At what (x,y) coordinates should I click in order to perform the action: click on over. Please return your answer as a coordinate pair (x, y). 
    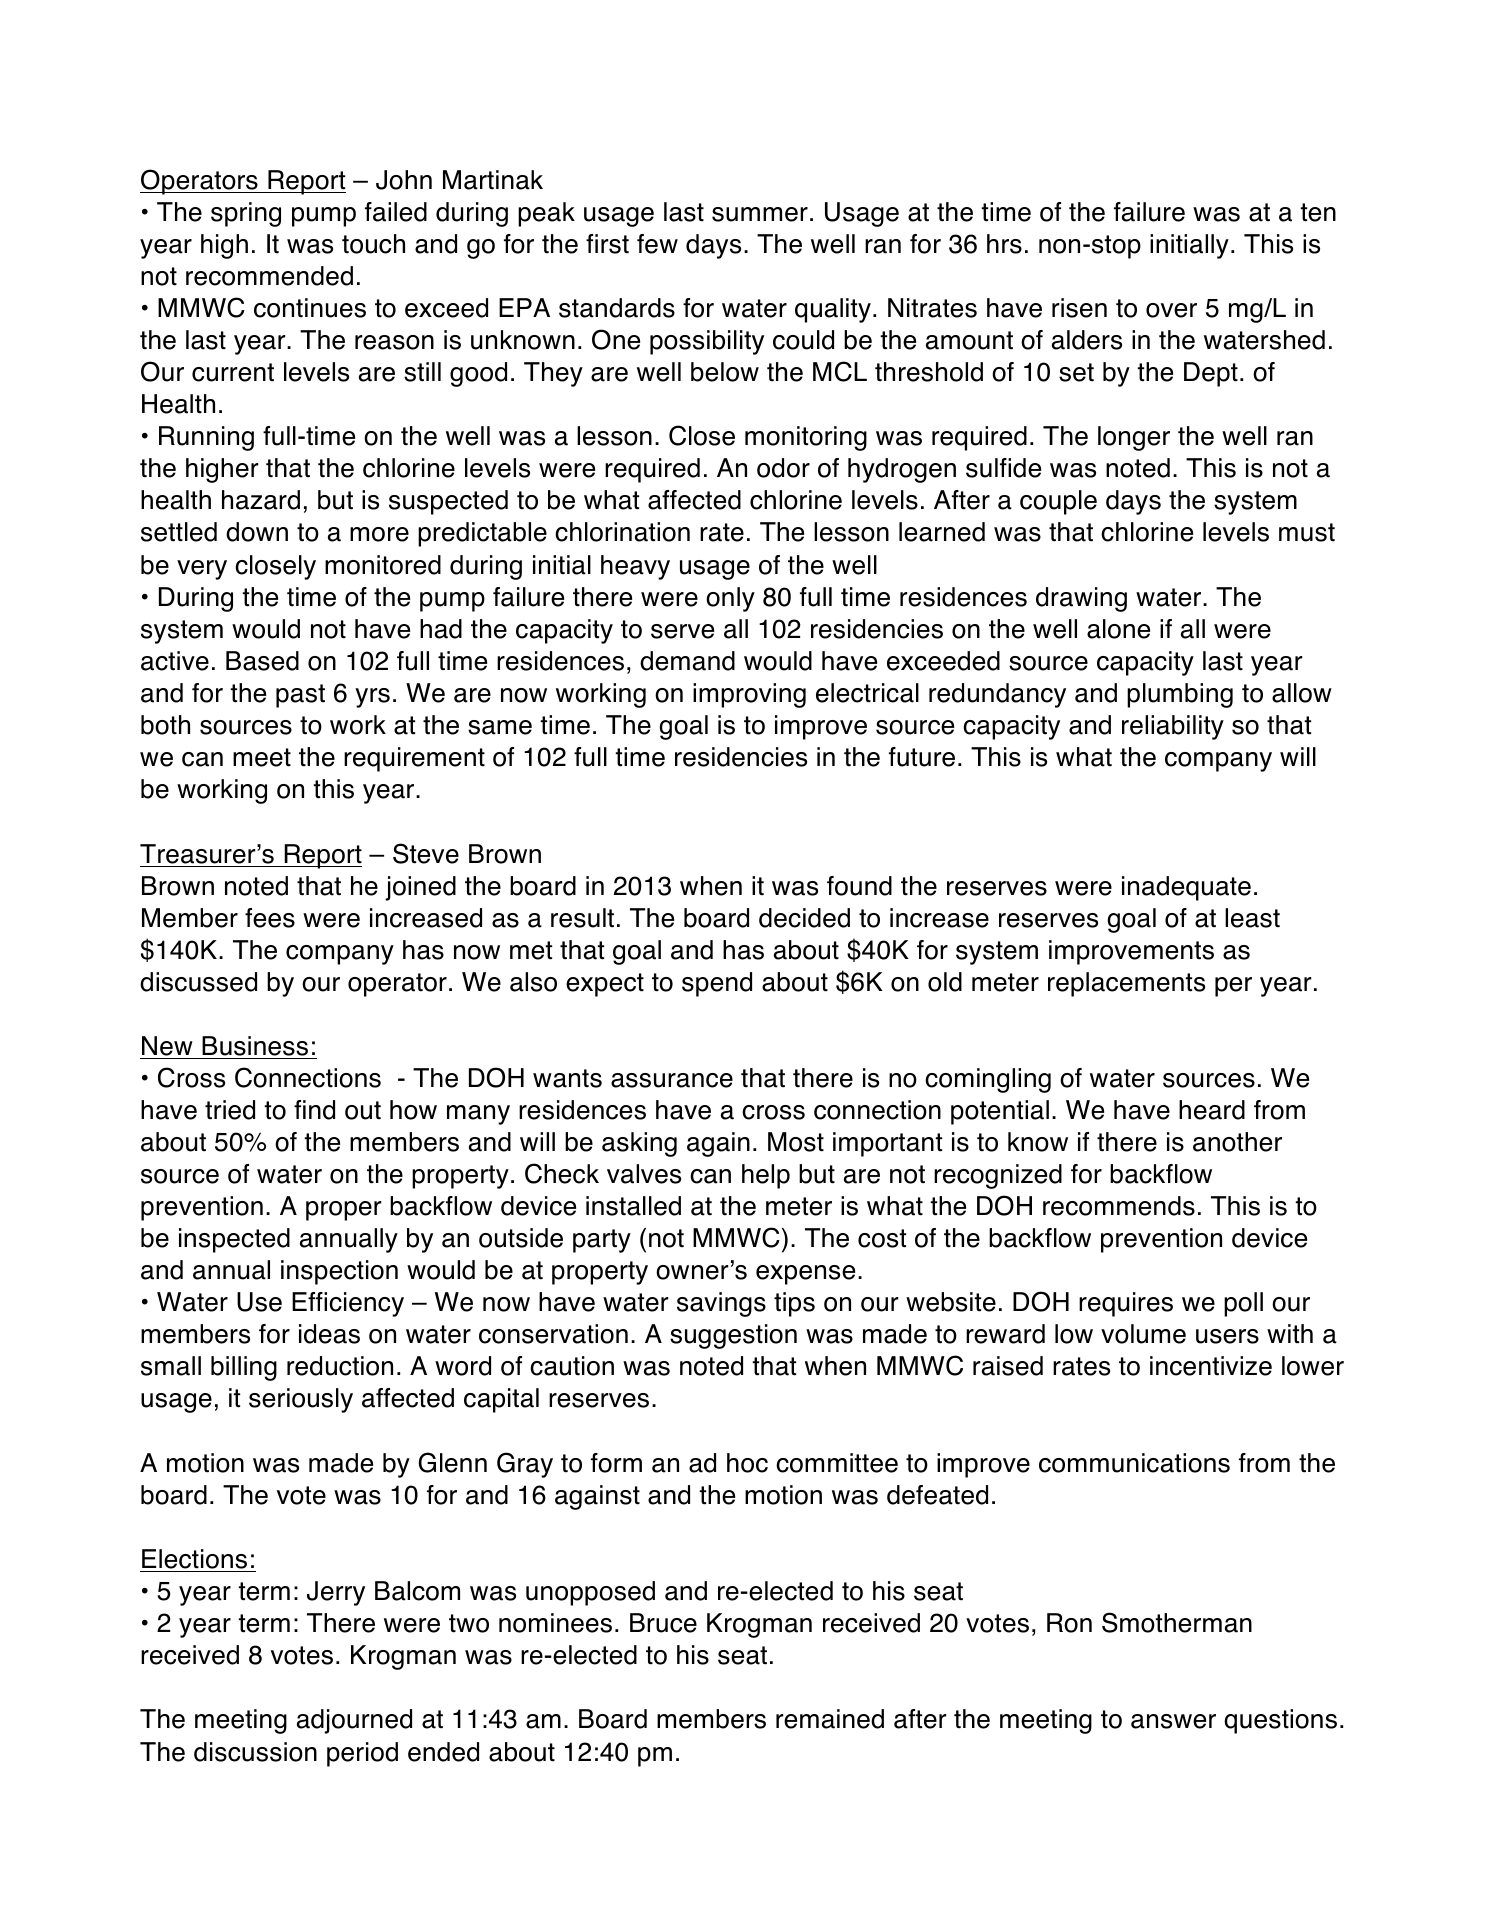
    Looking at the image, I should click on (1171, 310).
